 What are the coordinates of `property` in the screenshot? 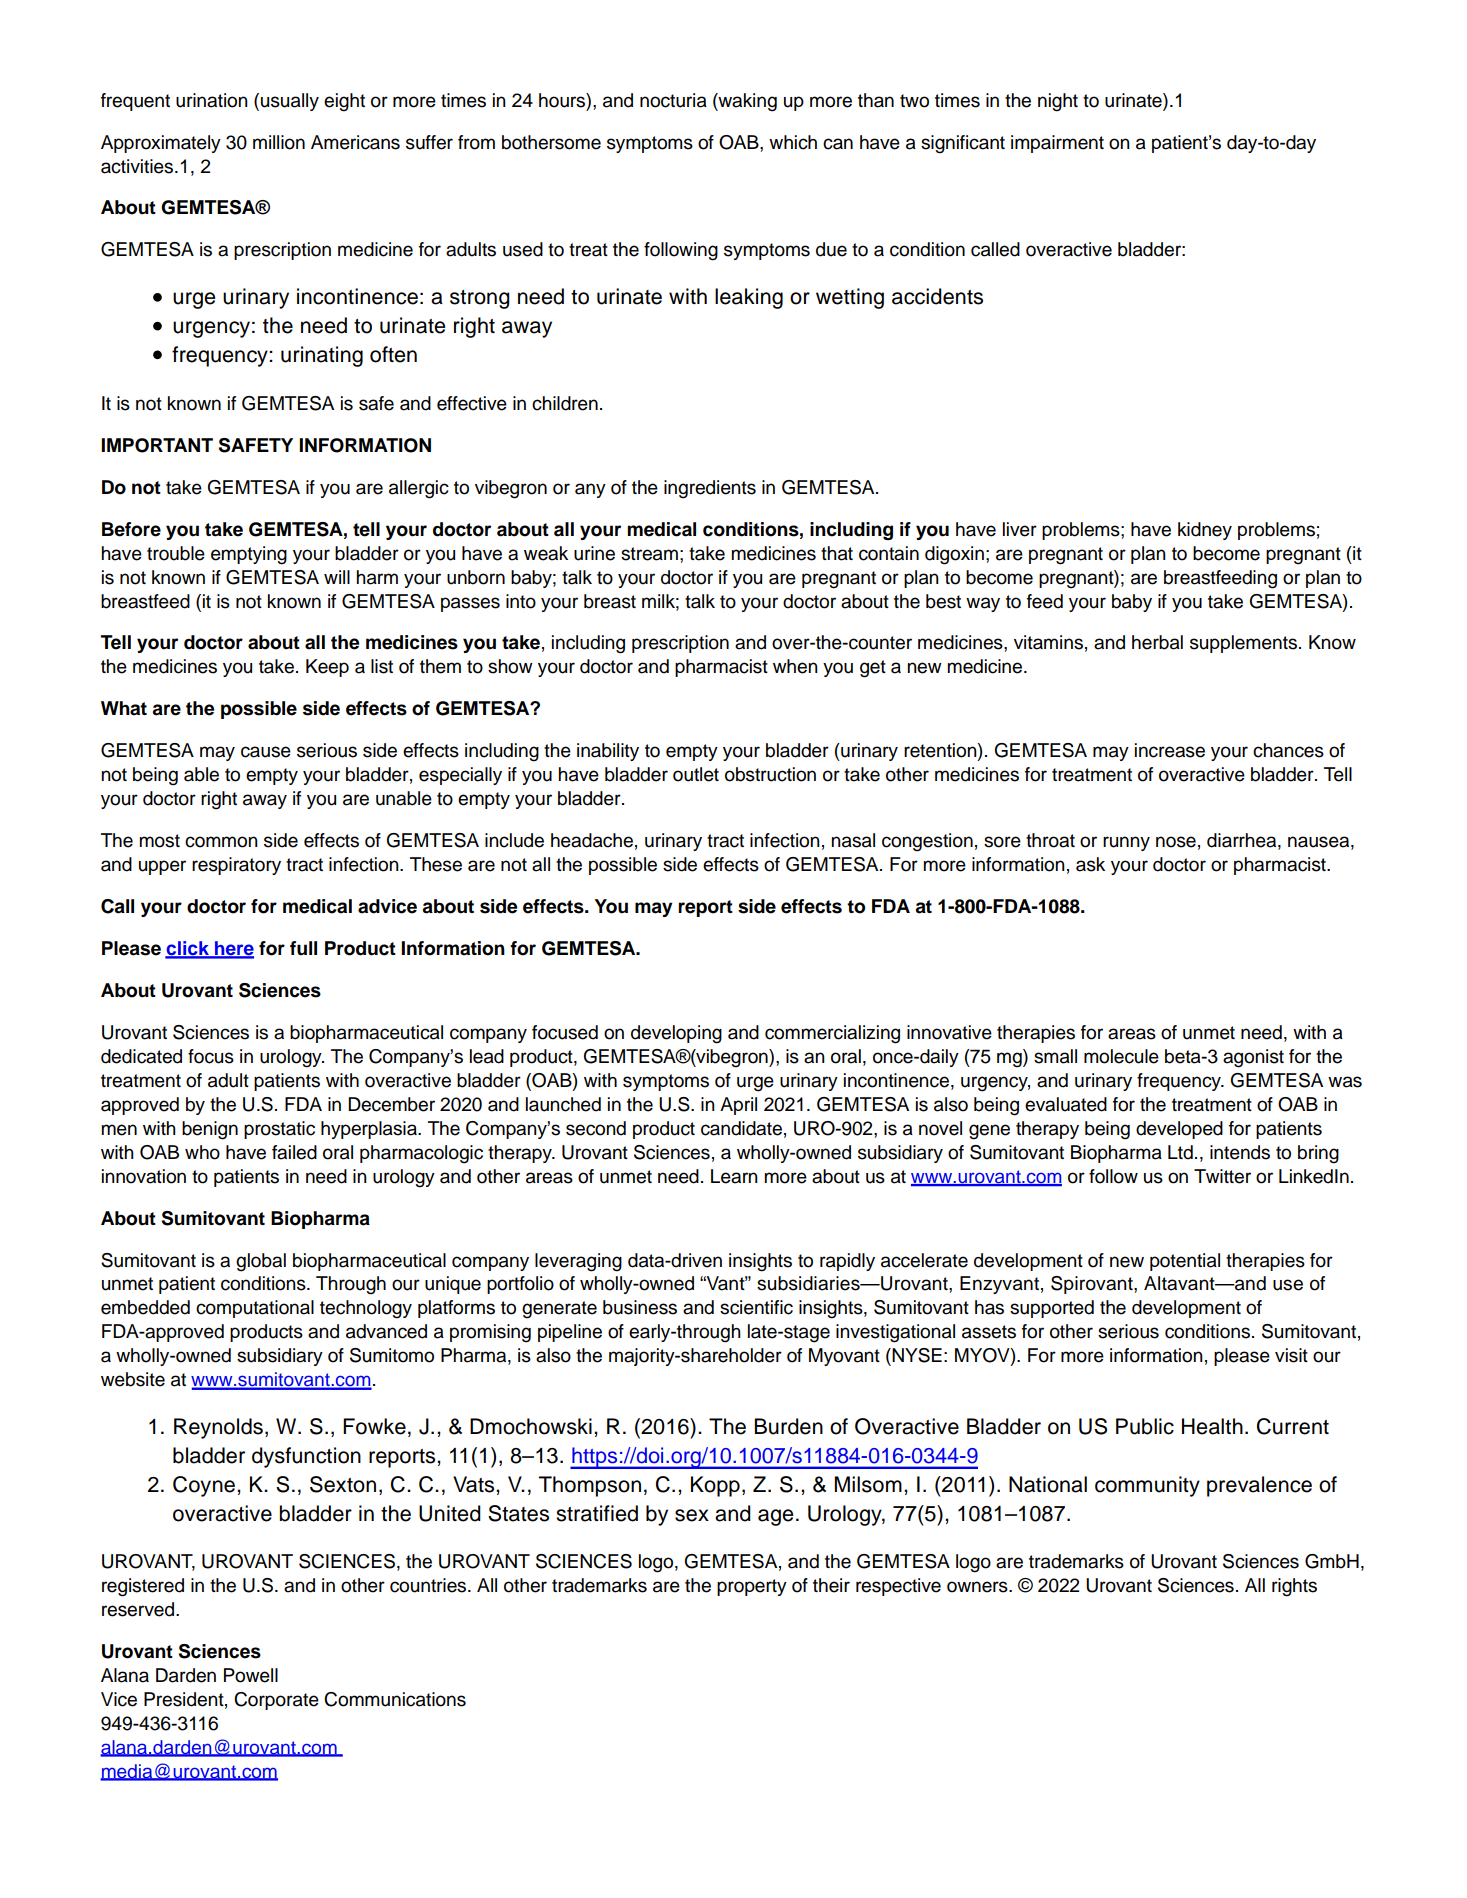 It's located at (752, 1587).
